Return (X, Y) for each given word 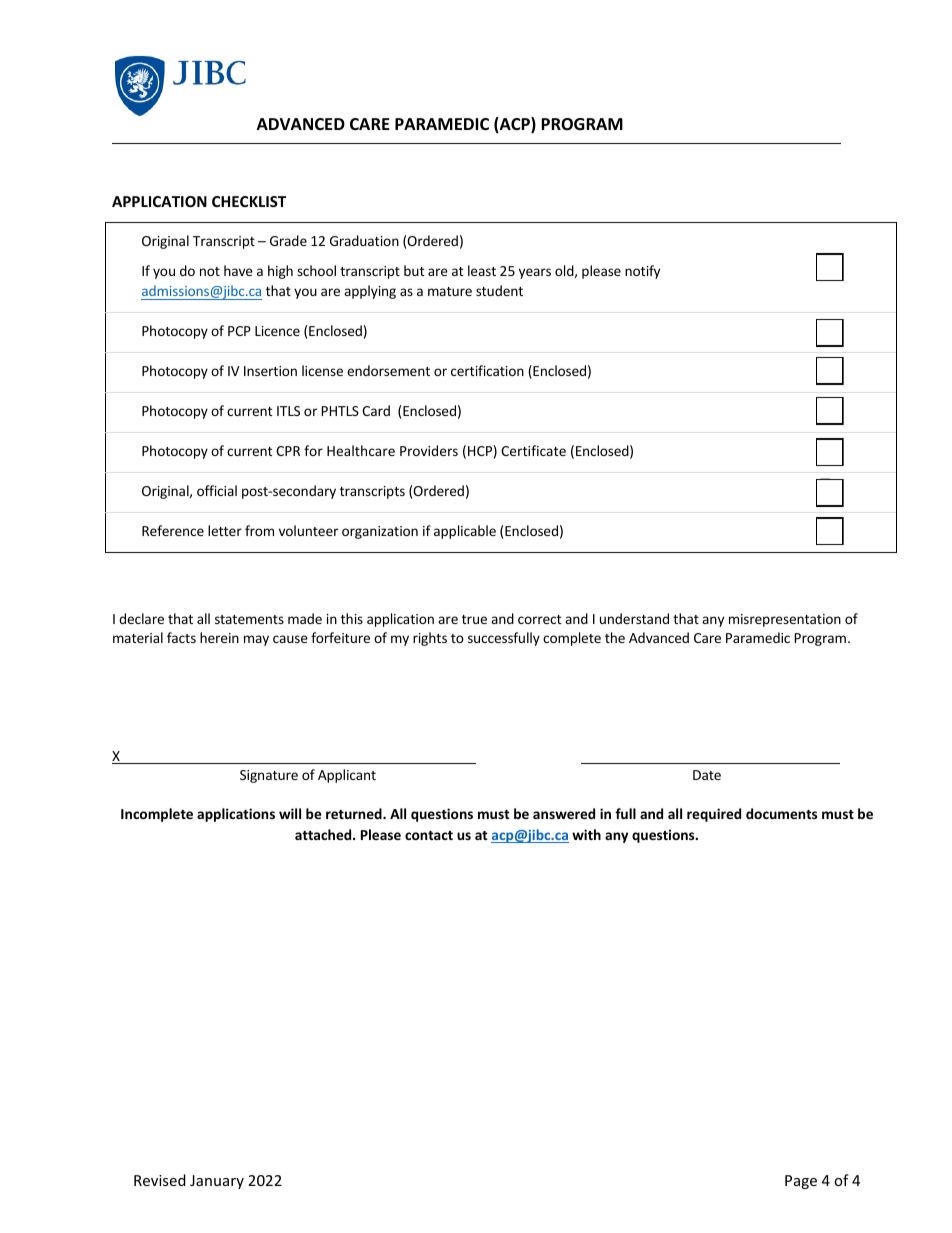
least (482, 270)
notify (642, 272)
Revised (160, 1180)
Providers (429, 450)
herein (219, 637)
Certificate (533, 450)
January (217, 1182)
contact (429, 835)
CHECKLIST (249, 201)
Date (707, 775)
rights (430, 639)
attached (324, 834)
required (714, 815)
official (217, 490)
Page (801, 1182)
